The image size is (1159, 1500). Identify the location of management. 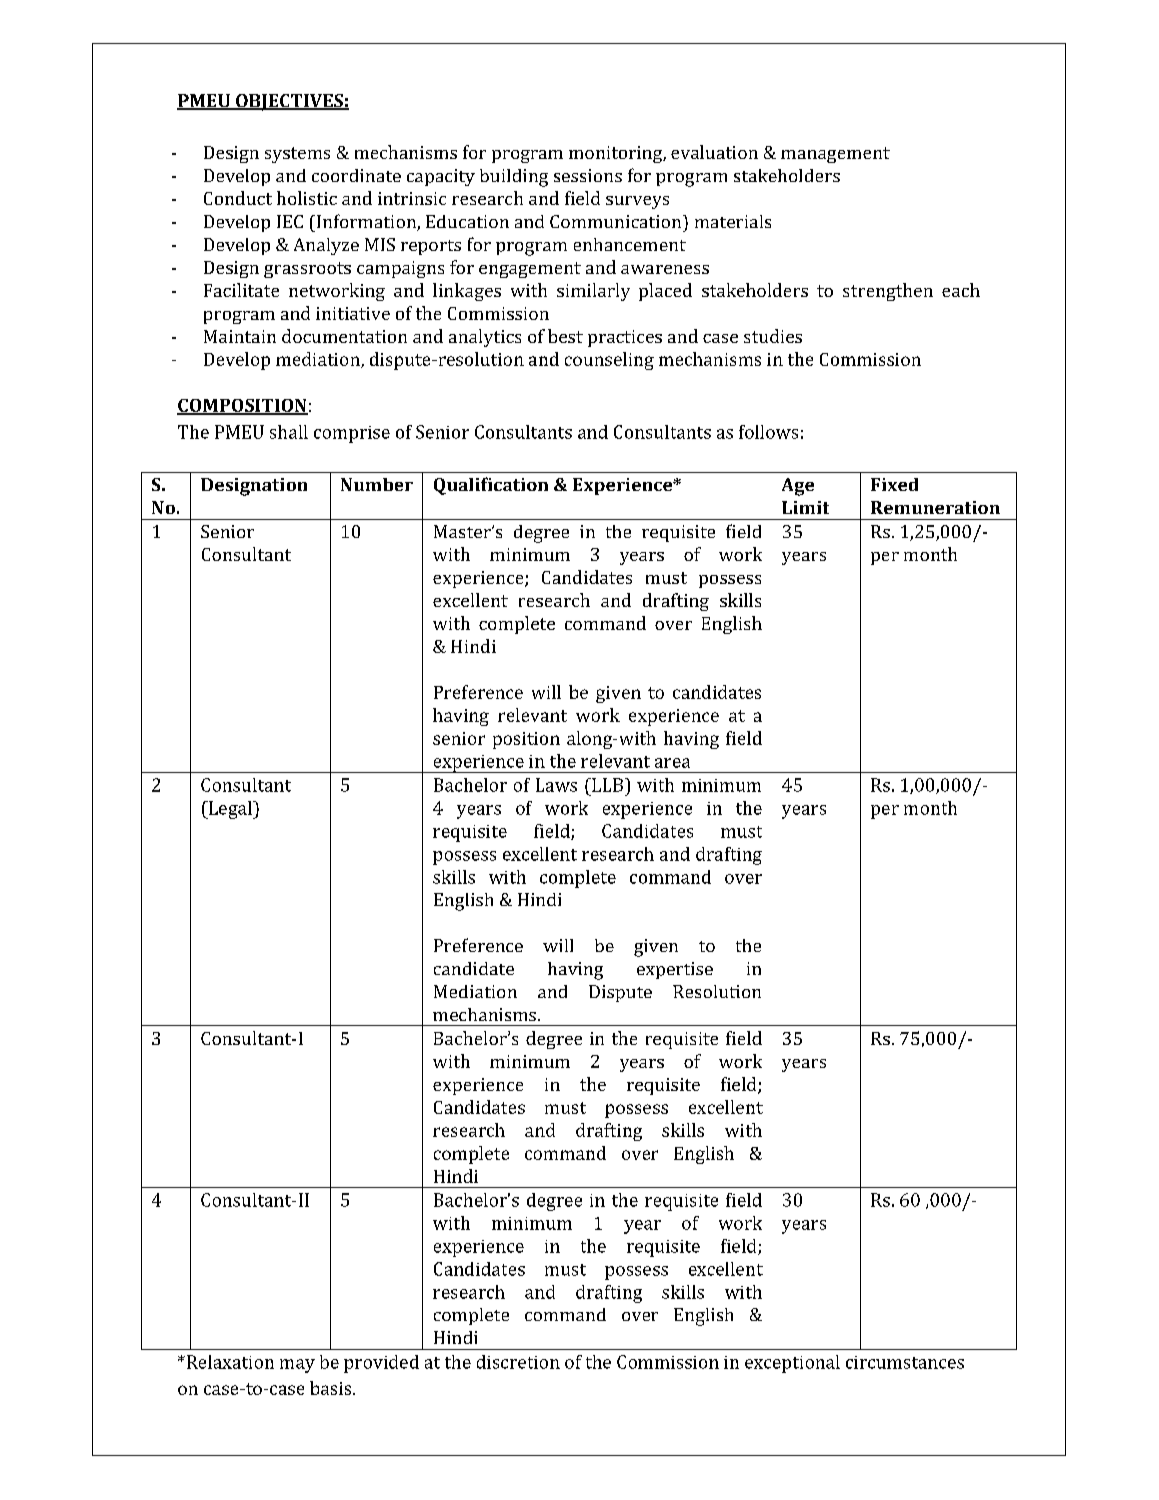
(835, 155).
